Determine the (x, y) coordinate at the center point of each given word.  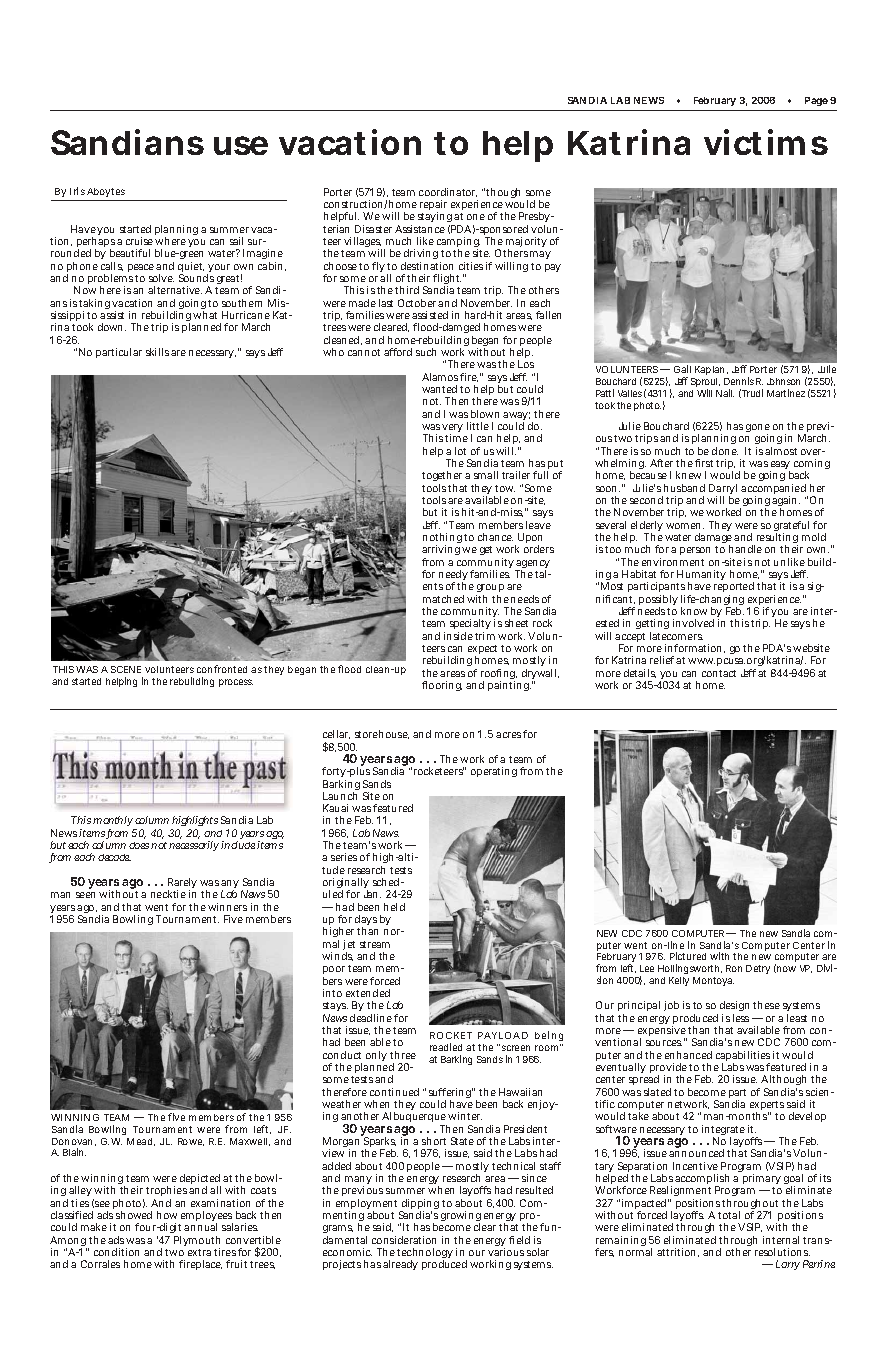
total (729, 1215)
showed (134, 1215)
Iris (77, 191)
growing (461, 1218)
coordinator (448, 192)
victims (766, 142)
